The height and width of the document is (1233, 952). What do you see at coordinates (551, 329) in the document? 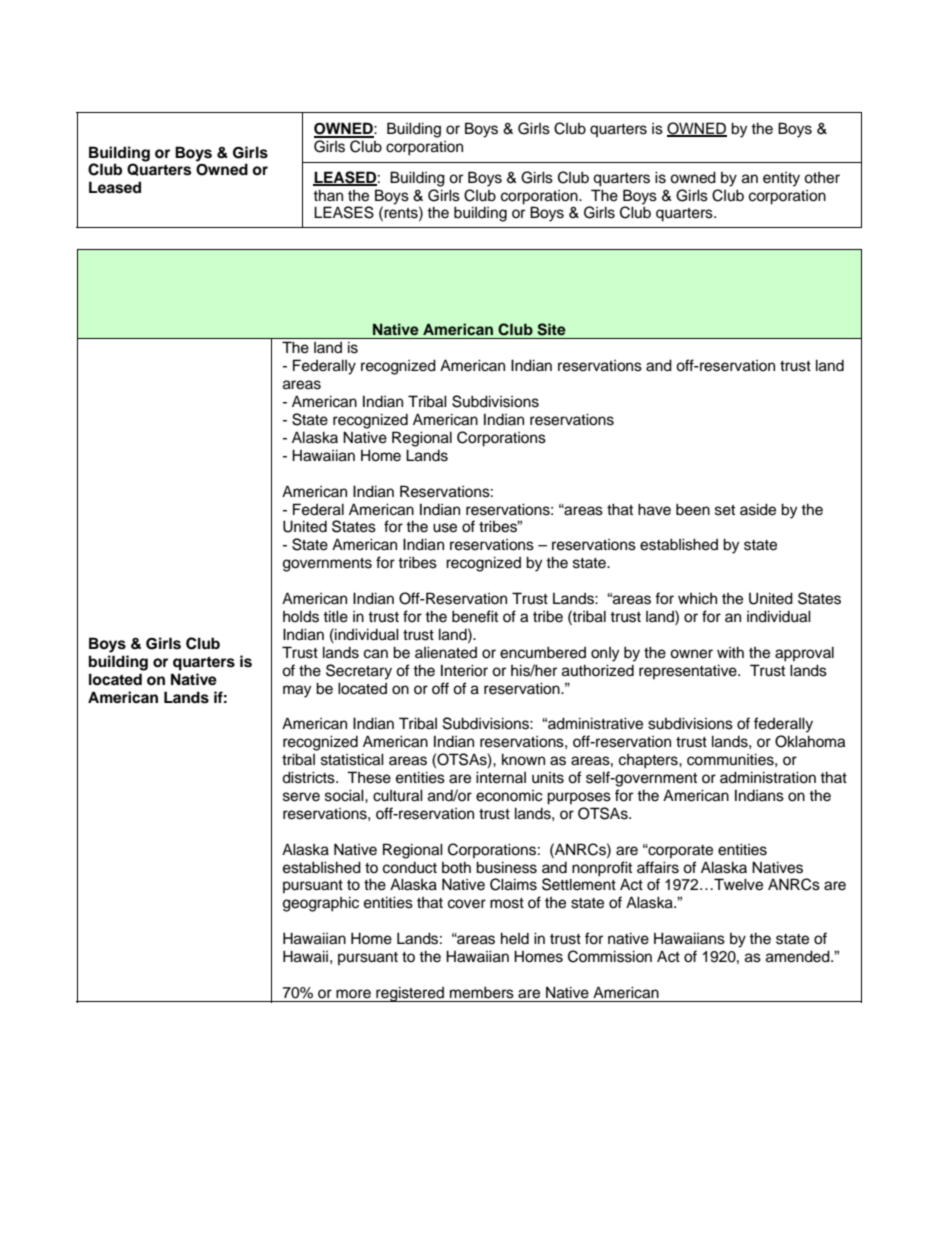
I see `Site` at bounding box center [551, 329].
